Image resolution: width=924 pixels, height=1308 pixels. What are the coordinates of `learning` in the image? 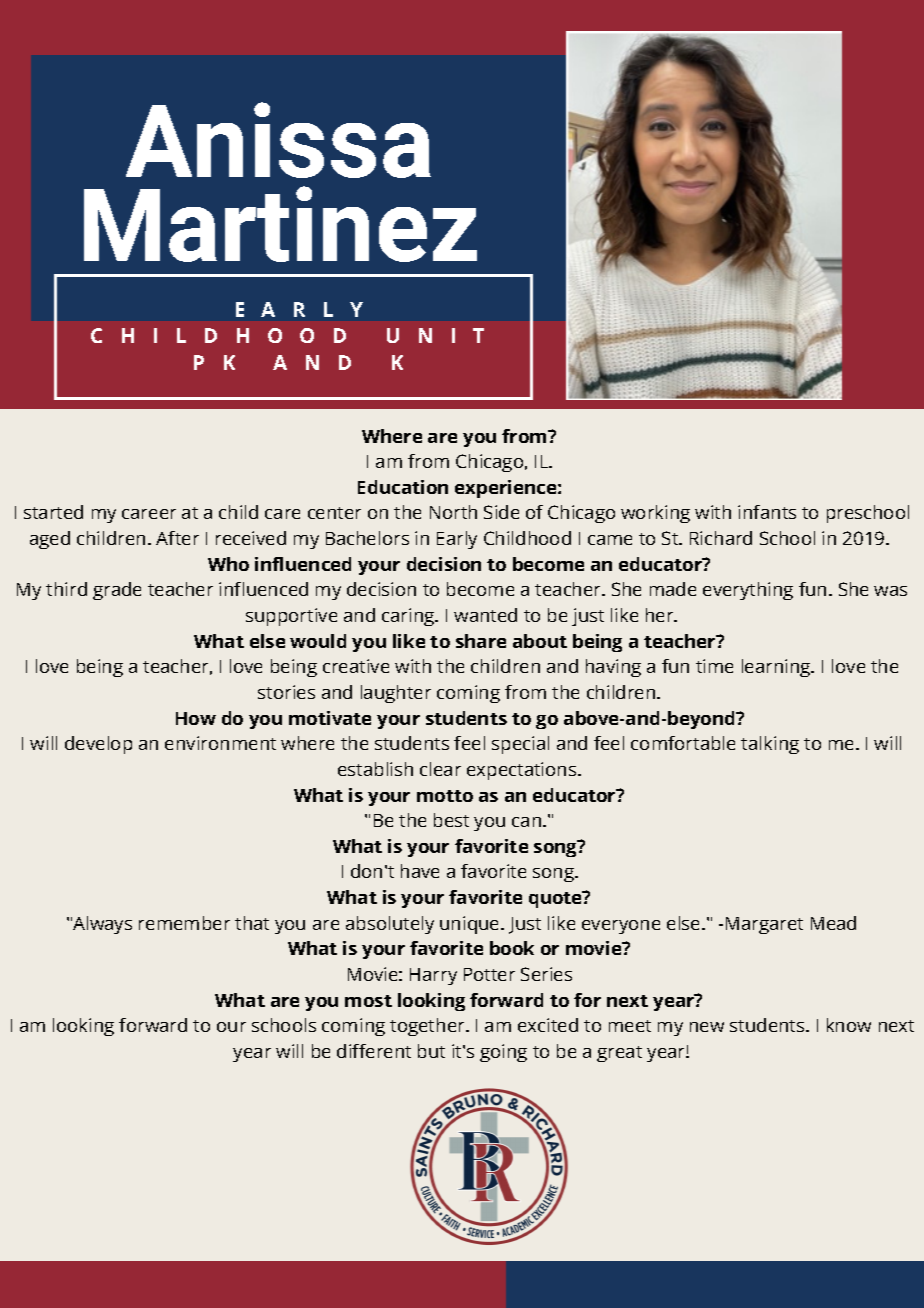 It's located at (777, 668).
